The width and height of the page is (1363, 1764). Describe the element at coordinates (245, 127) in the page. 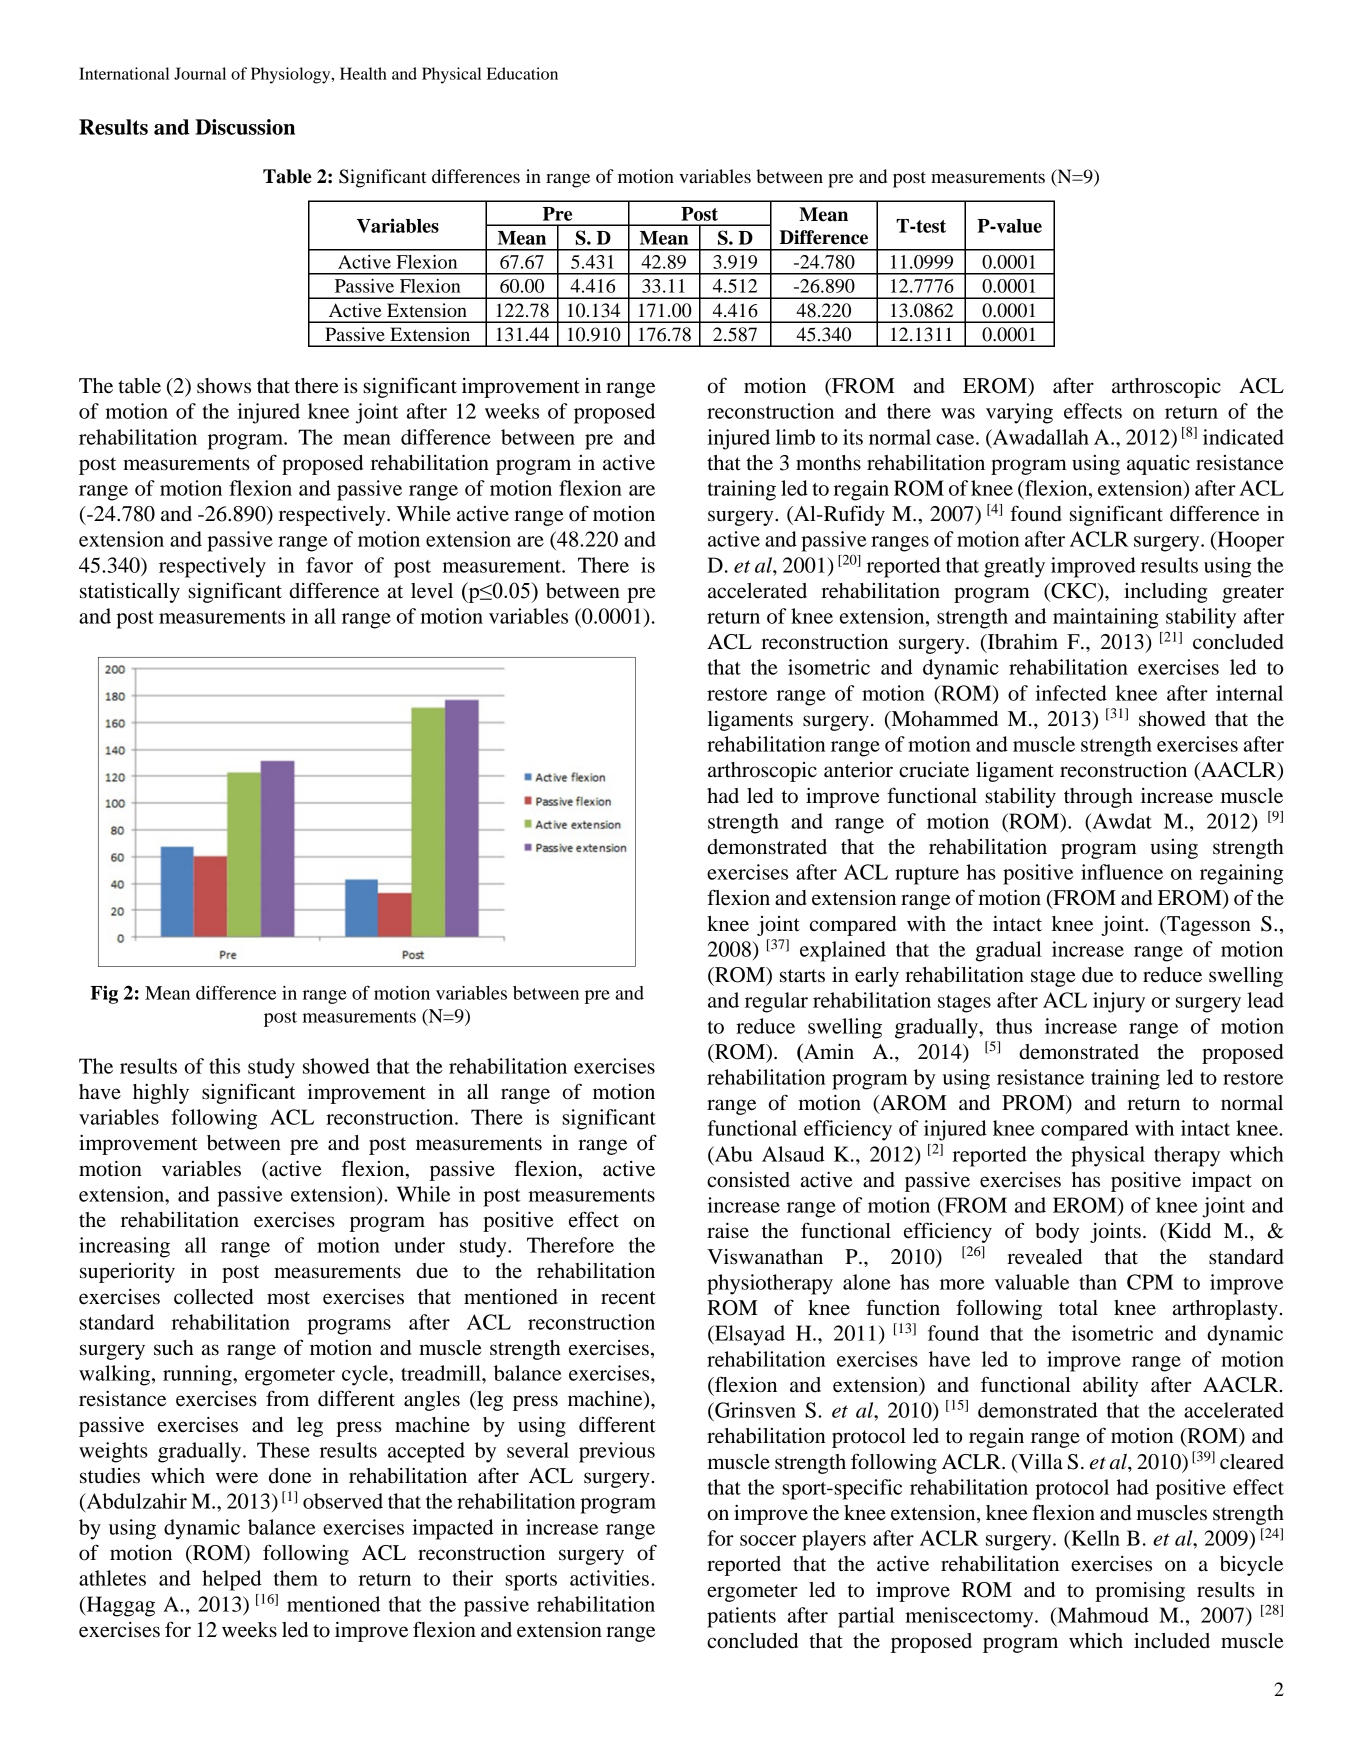

I see `Discussion` at that location.
